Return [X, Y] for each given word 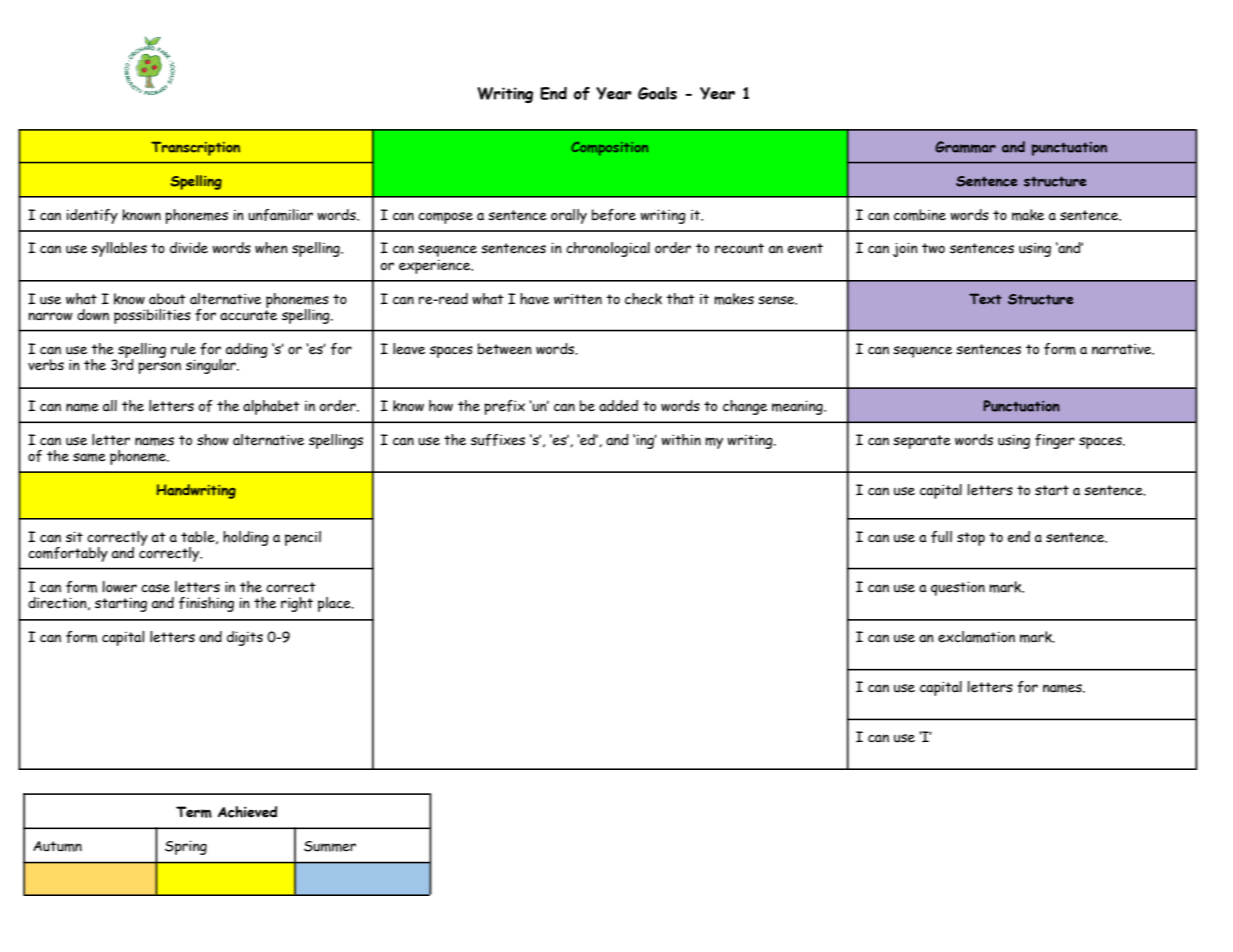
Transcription [195, 148]
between [505, 349]
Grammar [965, 147]
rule [183, 349]
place [335, 604]
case [155, 588]
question [958, 588]
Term [194, 812]
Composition [609, 149]
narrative [1123, 349]
